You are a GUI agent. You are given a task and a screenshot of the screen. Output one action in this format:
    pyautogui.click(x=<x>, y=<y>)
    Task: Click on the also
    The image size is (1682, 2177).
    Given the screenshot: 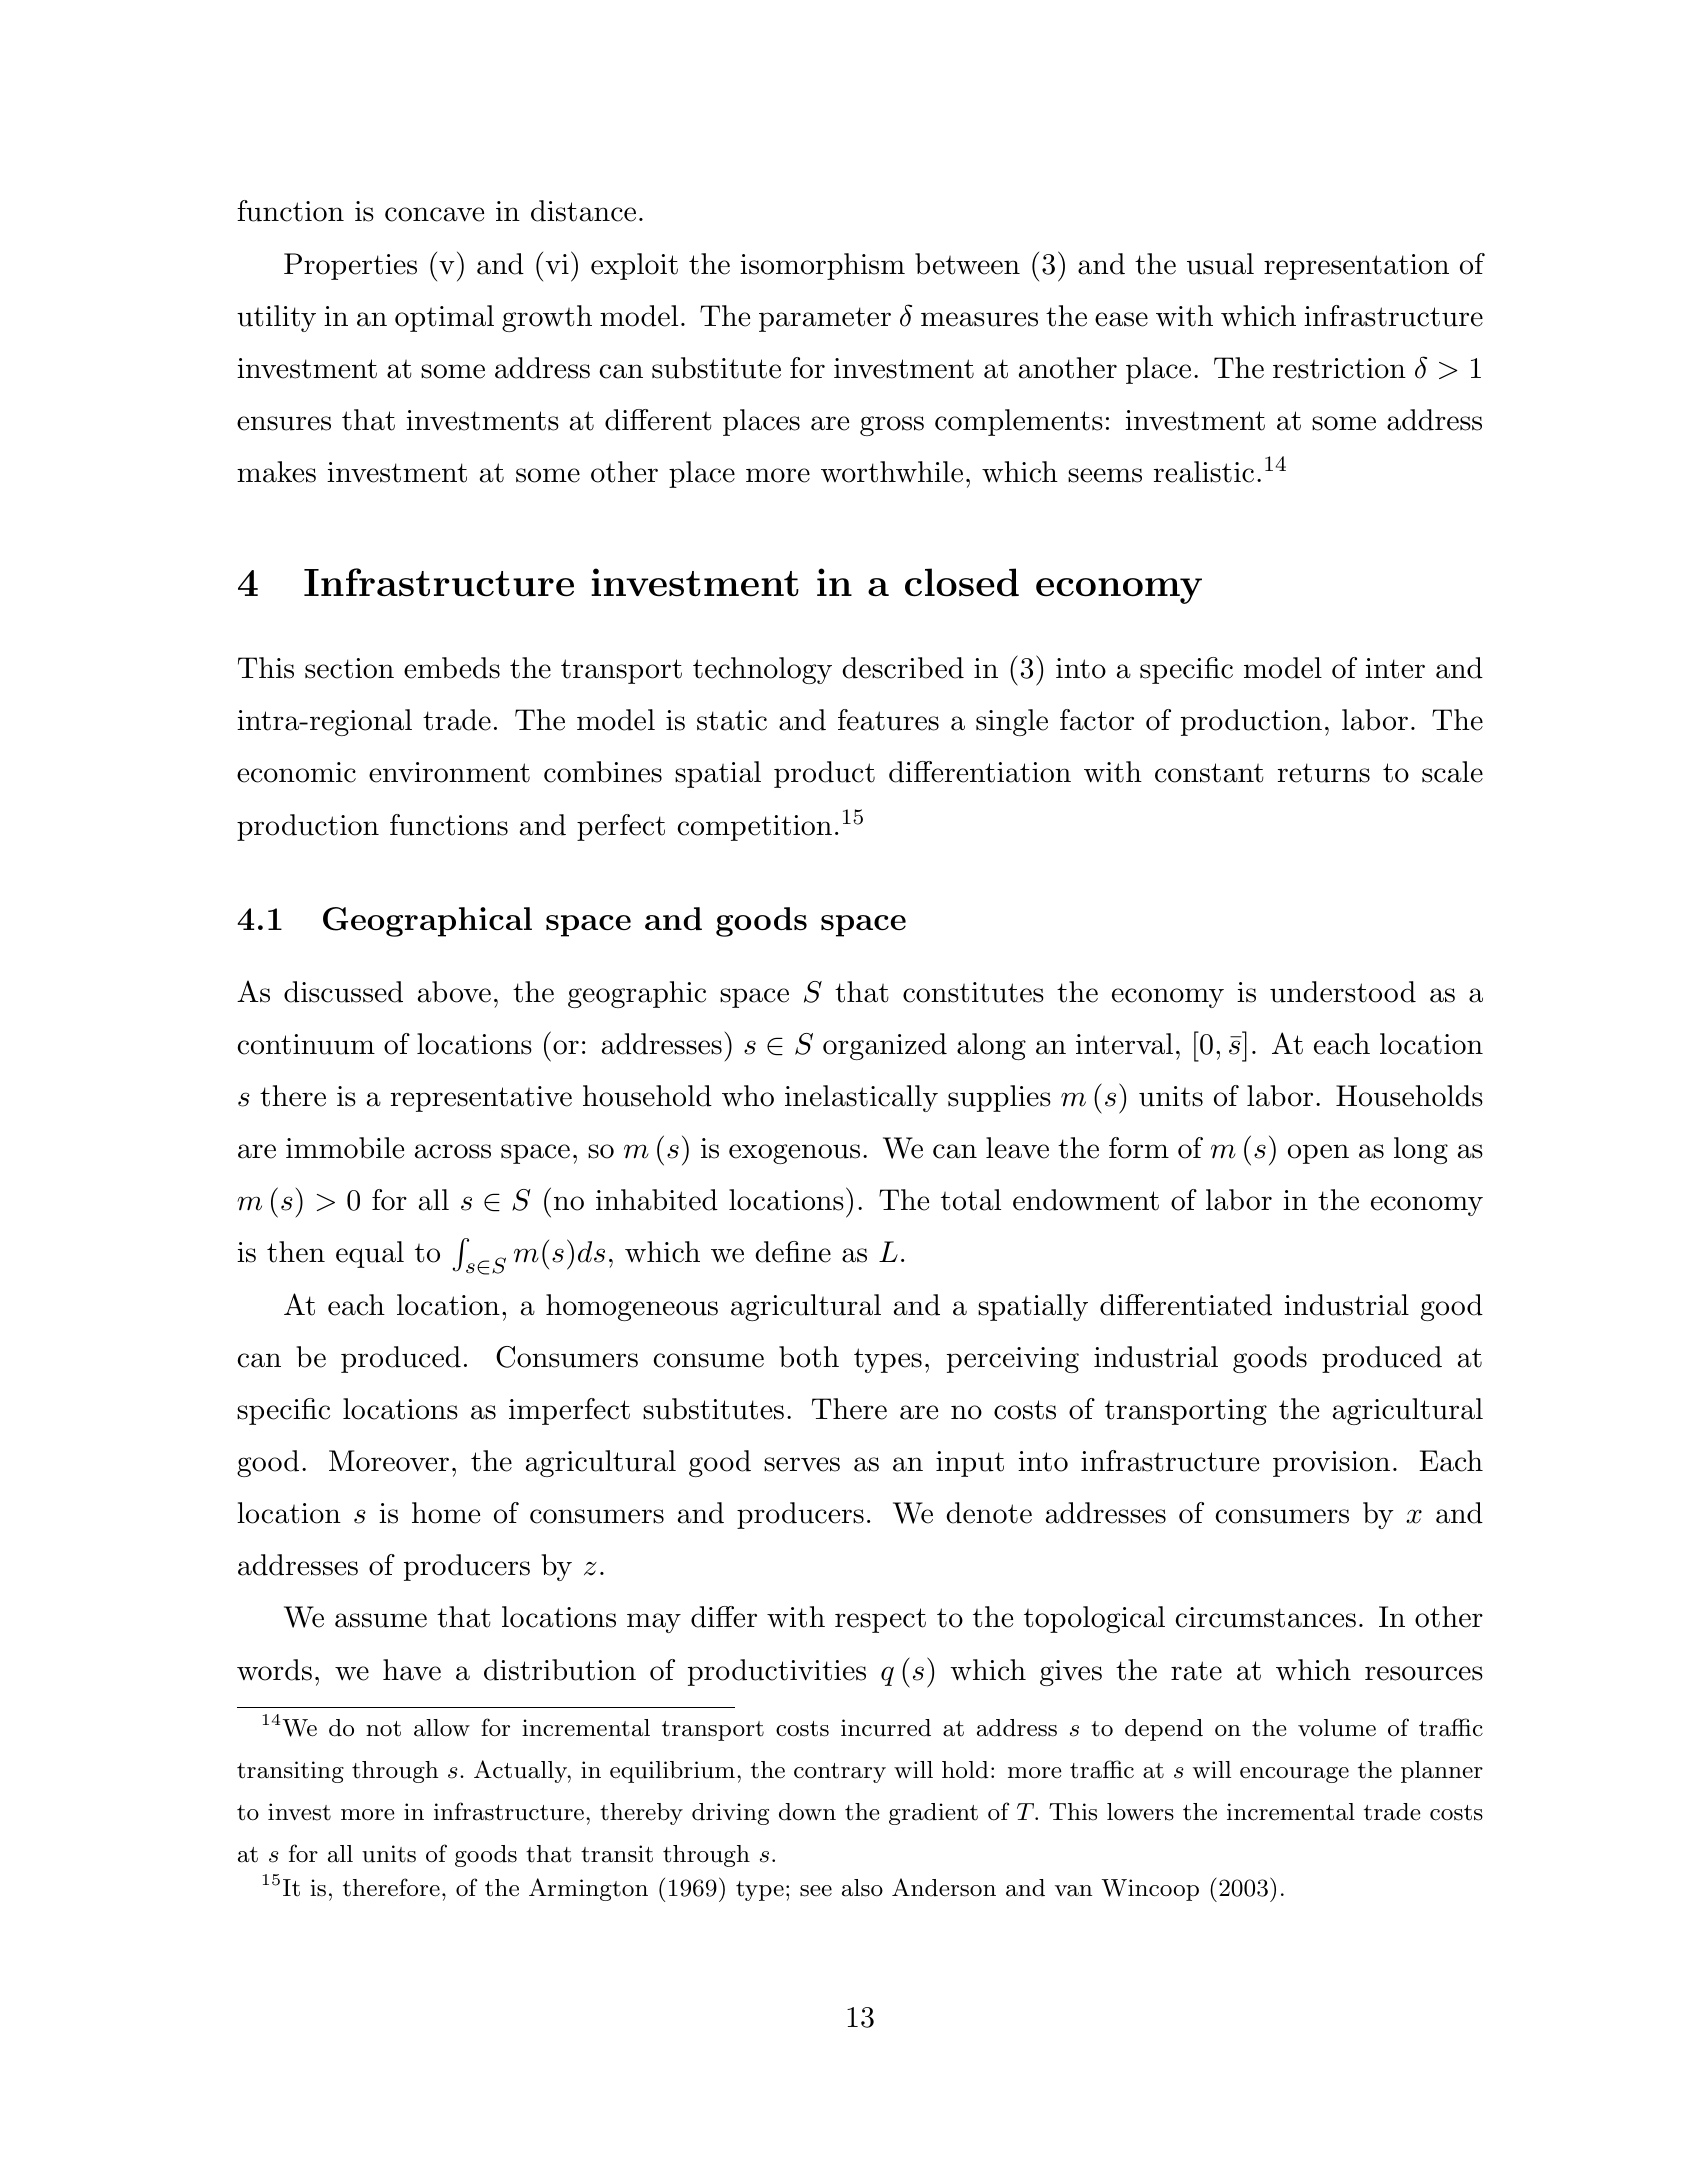 What is the action you would take?
    pyautogui.click(x=862, y=1888)
